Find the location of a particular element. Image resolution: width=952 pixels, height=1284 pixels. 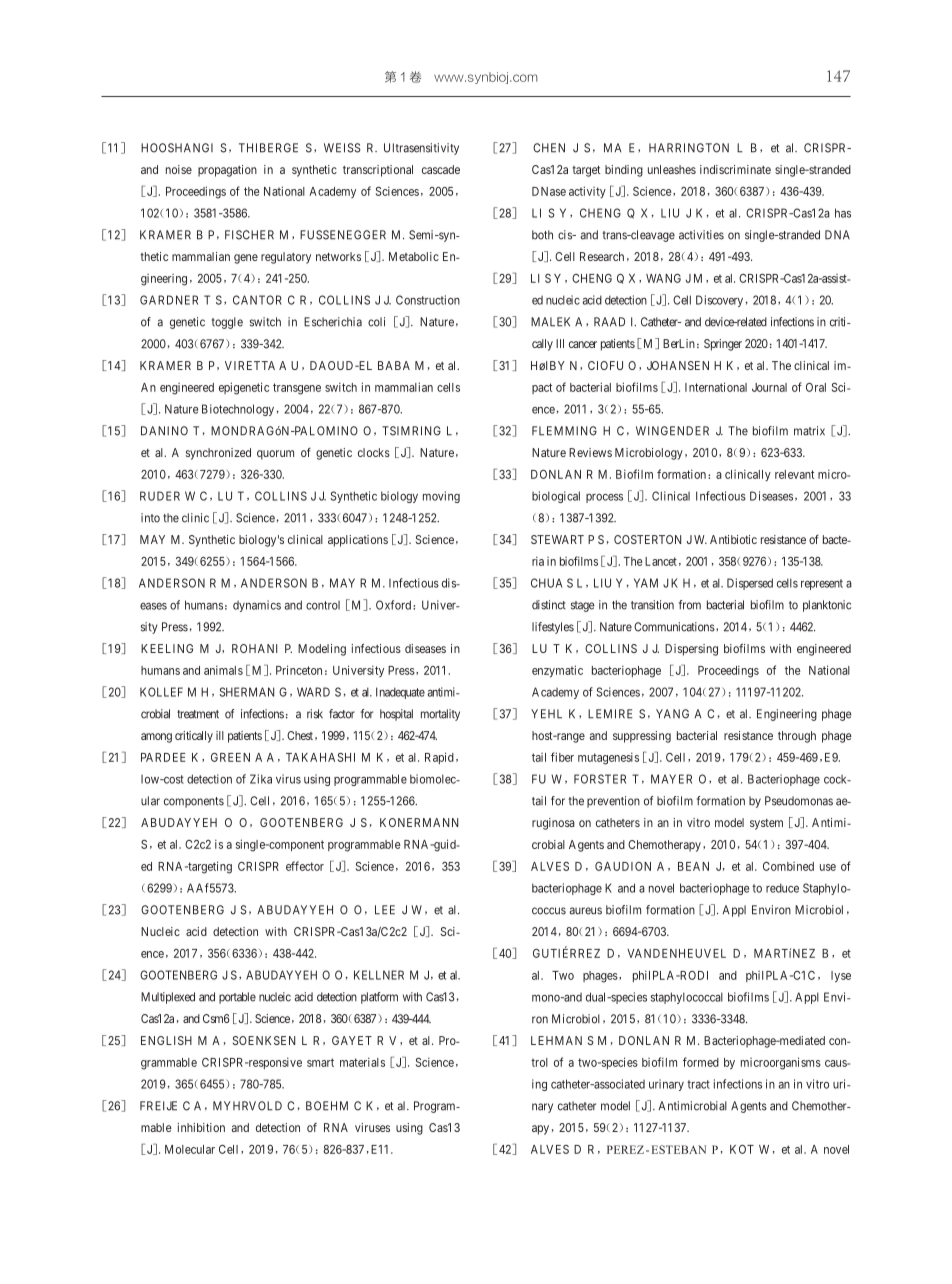

indiscriminate is located at coordinates (735, 169).
